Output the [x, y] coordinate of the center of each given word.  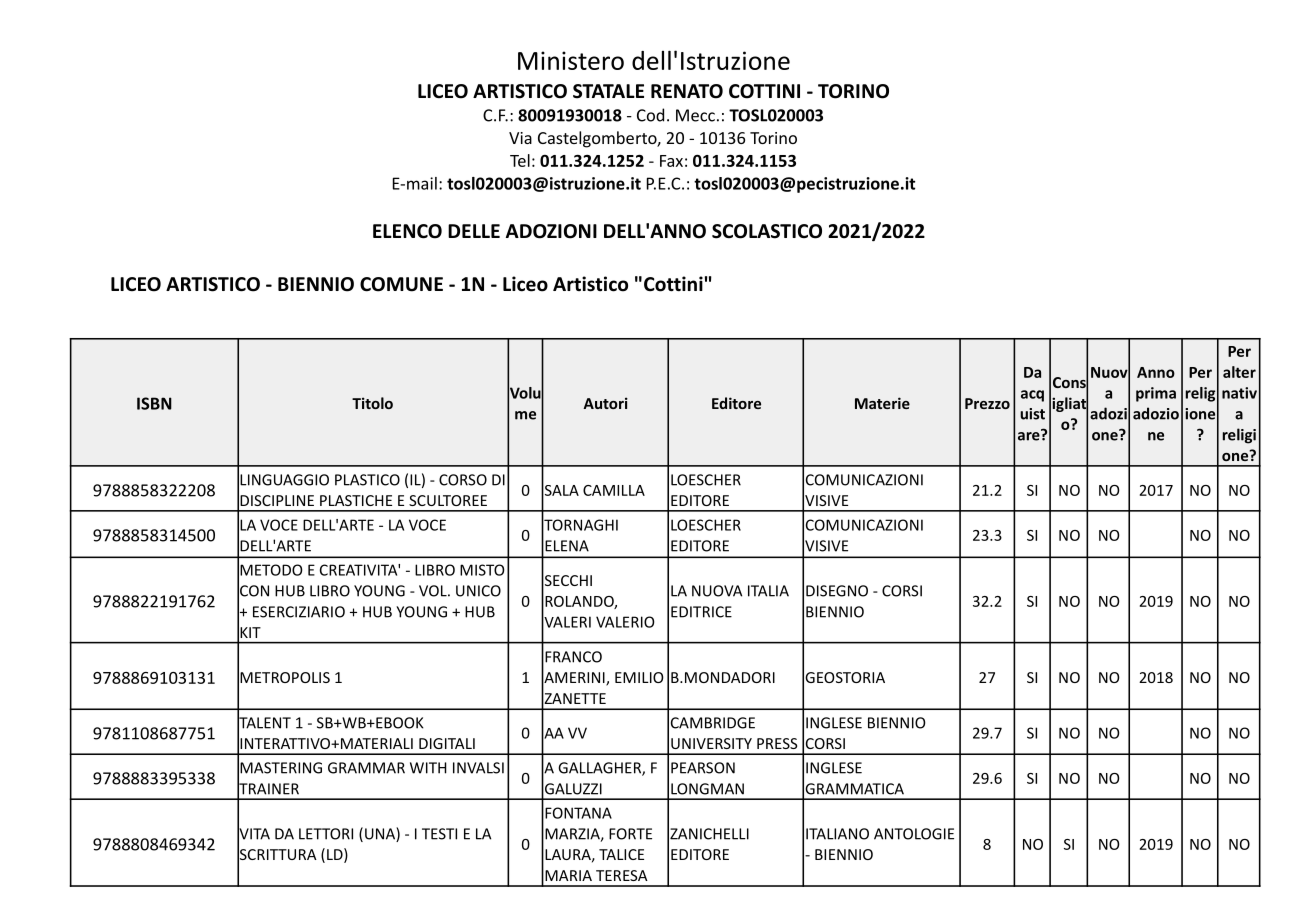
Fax [671, 161]
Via [520, 138]
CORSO [463, 480]
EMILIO [639, 677]
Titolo [372, 403]
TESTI [439, 834]
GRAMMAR [366, 768]
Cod [650, 115]
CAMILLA [614, 490]
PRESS [777, 743]
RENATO [687, 91]
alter [1239, 372]
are [1030, 435]
